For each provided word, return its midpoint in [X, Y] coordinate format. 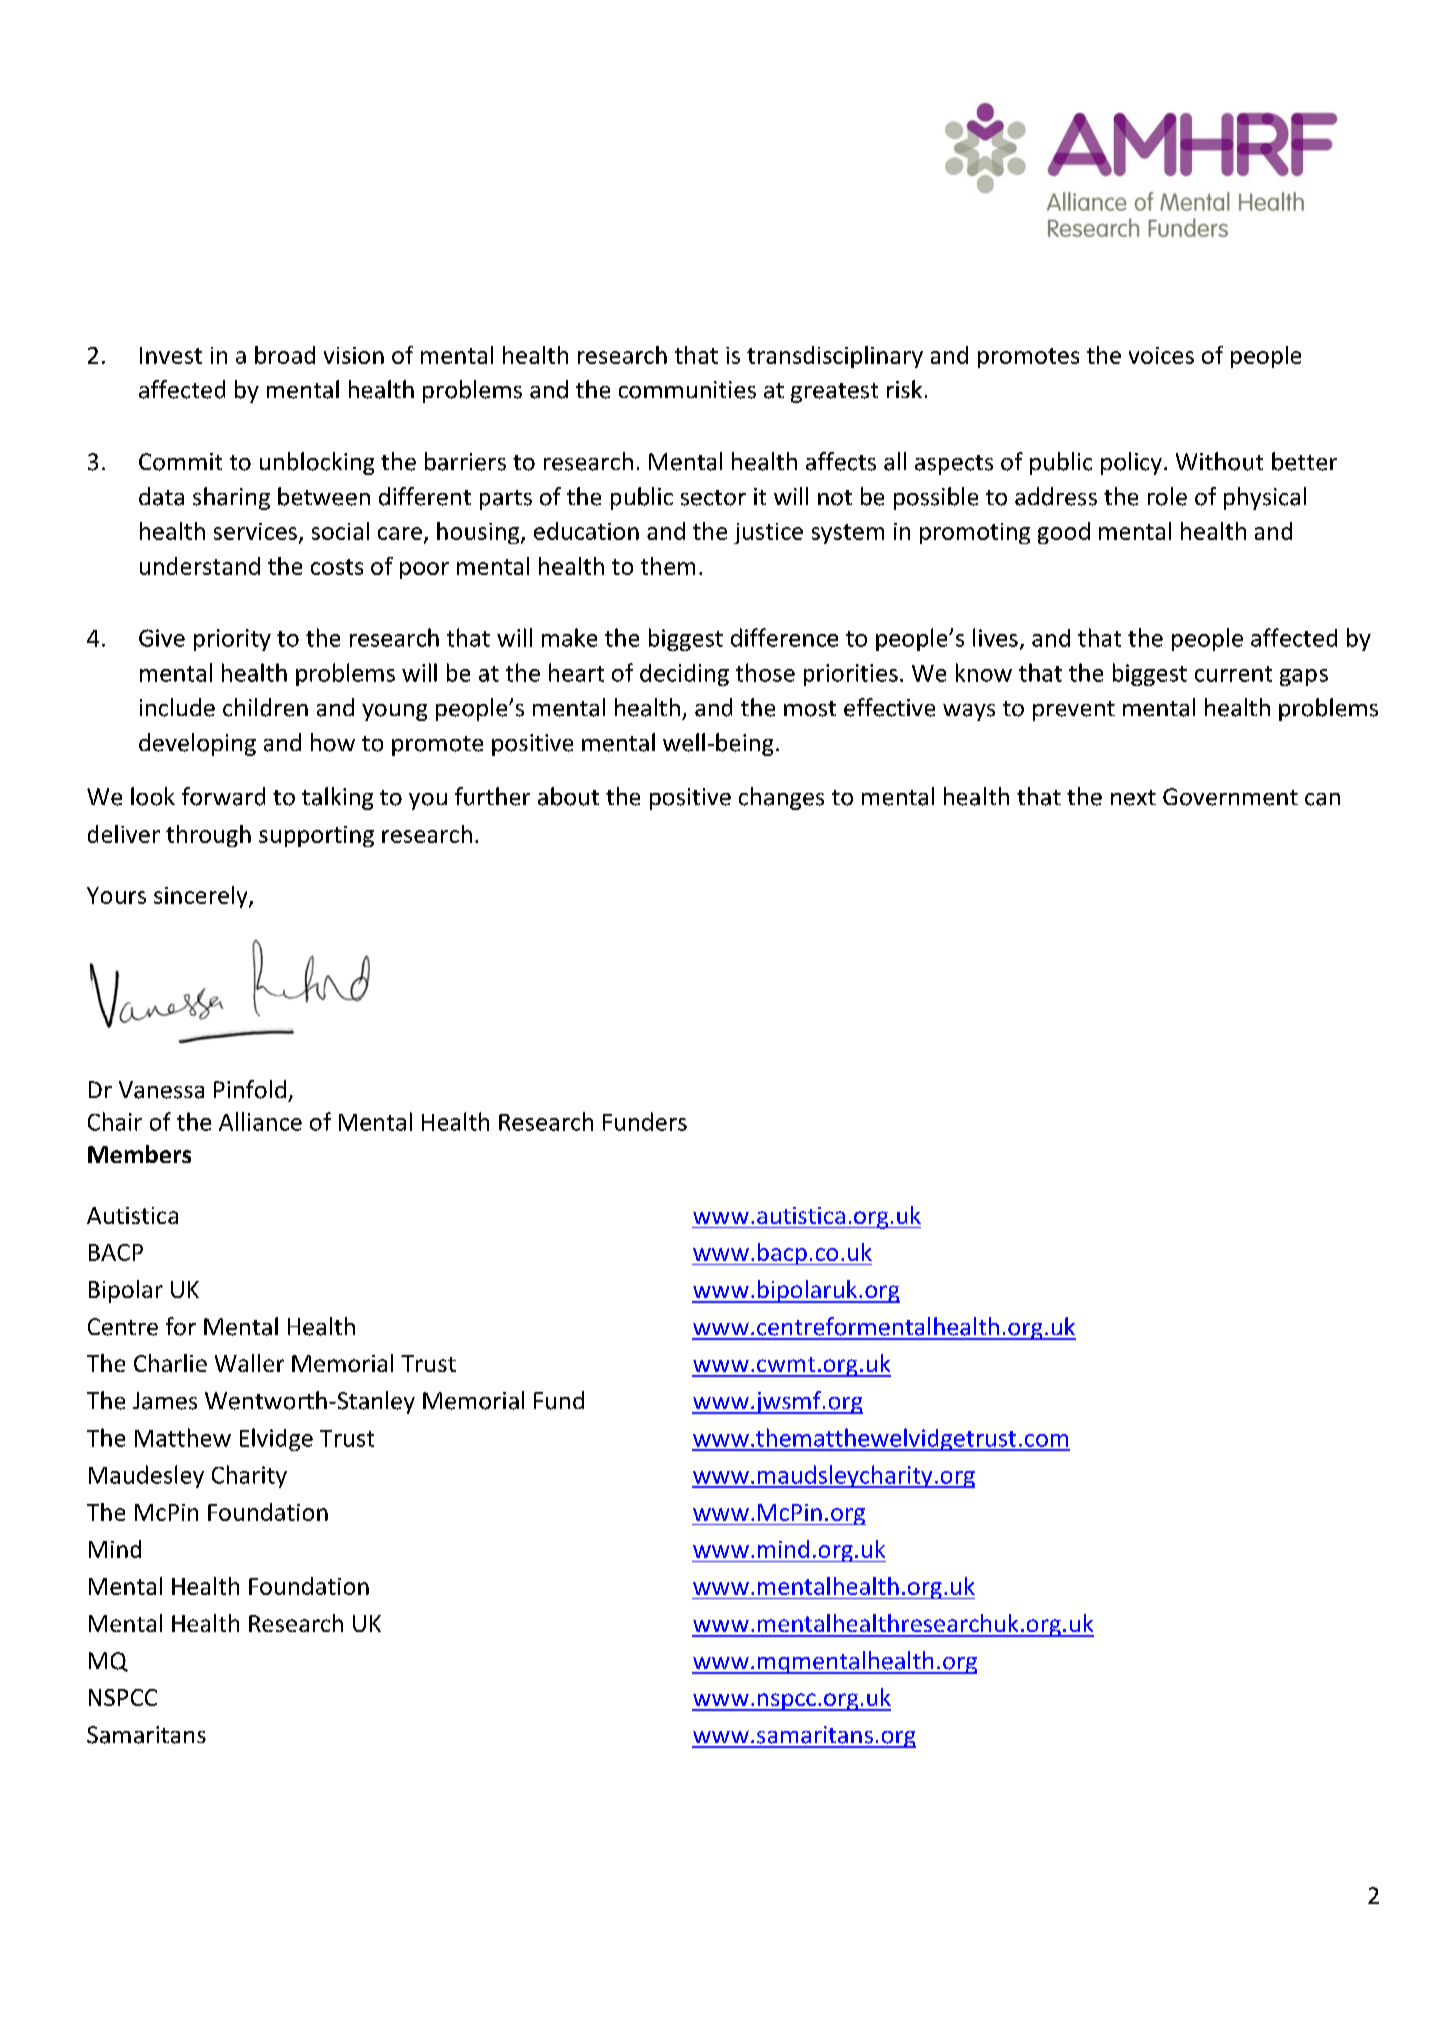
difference [784, 637]
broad [285, 355]
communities [687, 390]
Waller [249, 1363]
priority [232, 640]
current [1233, 674]
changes [781, 798]
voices [1161, 355]
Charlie [170, 1363]
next [1133, 798]
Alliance [260, 1121]
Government [1230, 797]
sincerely [202, 897]
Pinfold [250, 1089]
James [165, 1401]
